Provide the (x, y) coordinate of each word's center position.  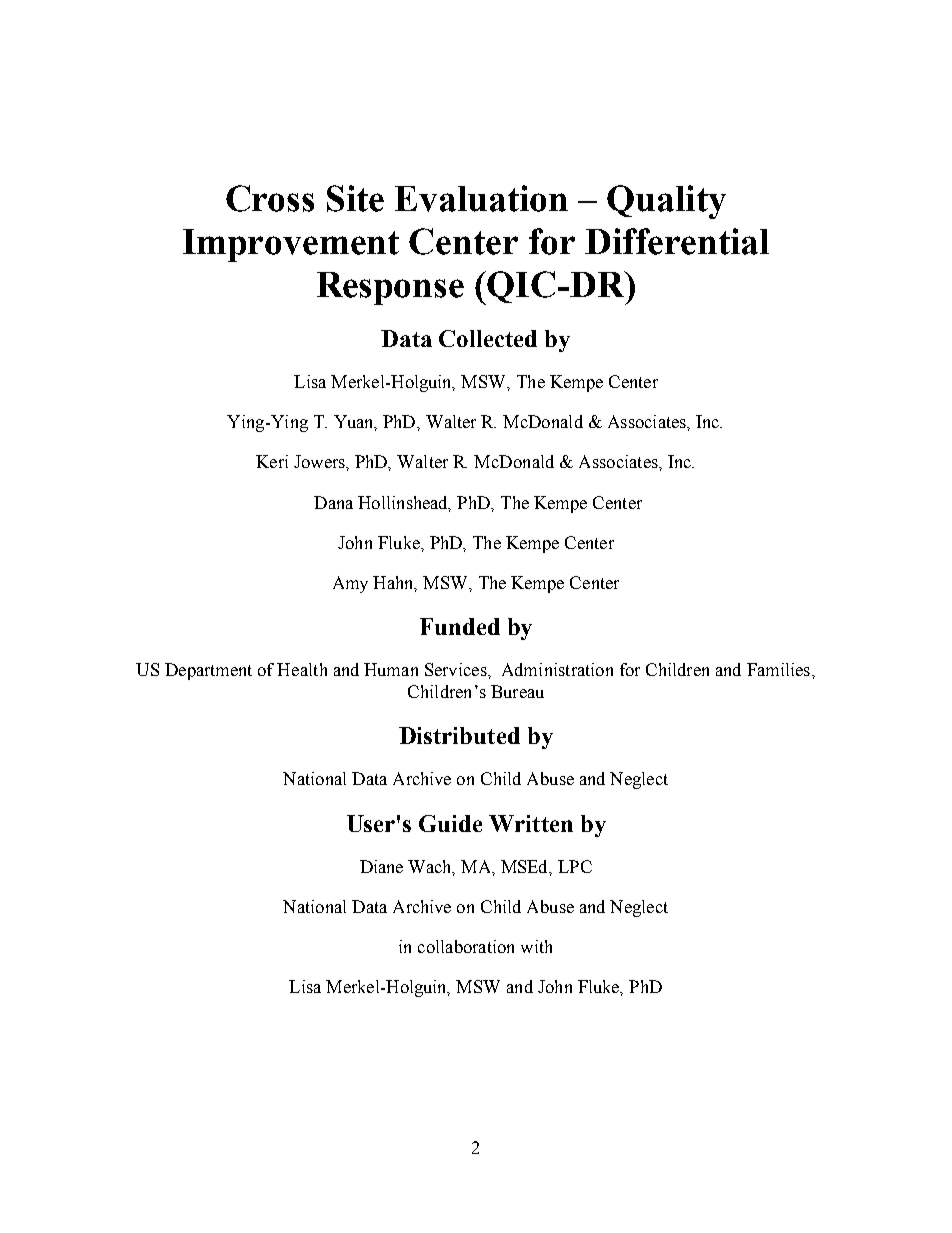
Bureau (517, 691)
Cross (270, 198)
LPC (575, 866)
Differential (677, 241)
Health (302, 669)
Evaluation (481, 198)
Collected (488, 338)
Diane (381, 866)
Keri (272, 461)
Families (780, 669)
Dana (333, 502)
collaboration (466, 946)
